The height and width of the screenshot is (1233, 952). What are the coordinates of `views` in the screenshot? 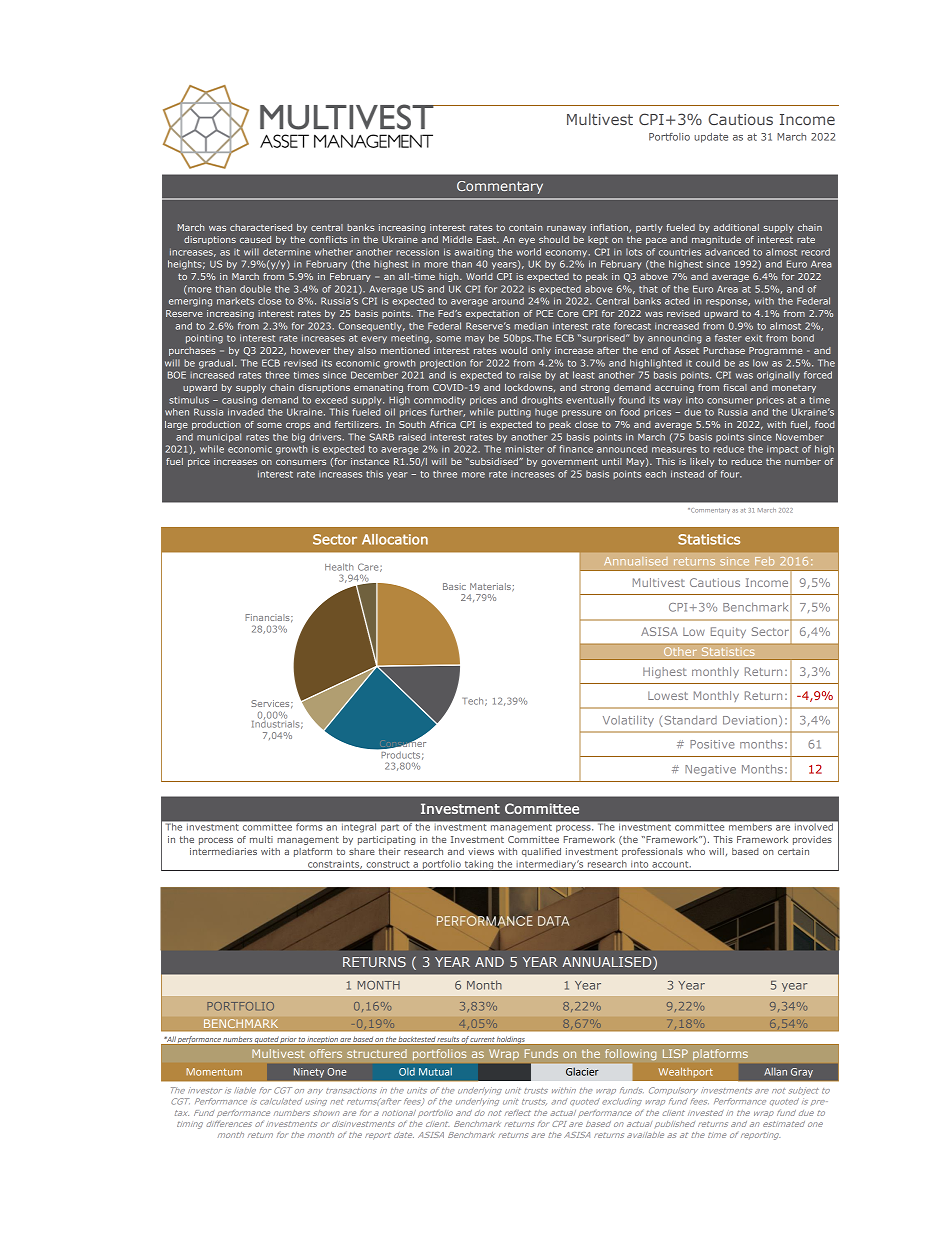 It's located at (481, 851).
